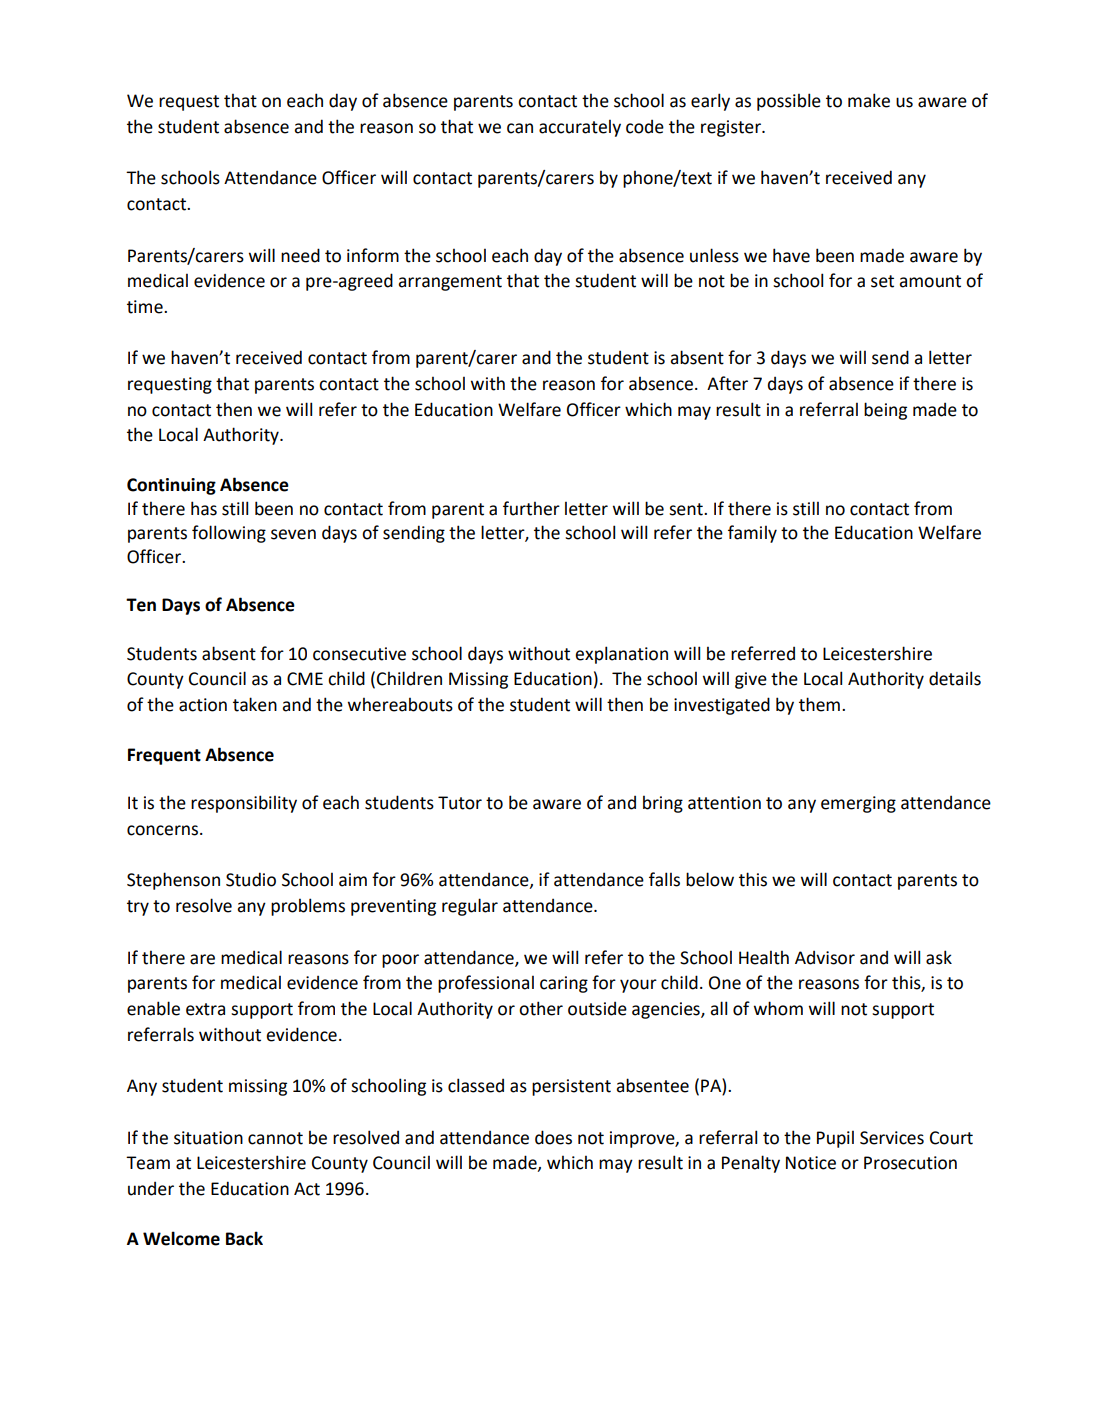  Describe the element at coordinates (300, 255) in the document. I see `need` at that location.
